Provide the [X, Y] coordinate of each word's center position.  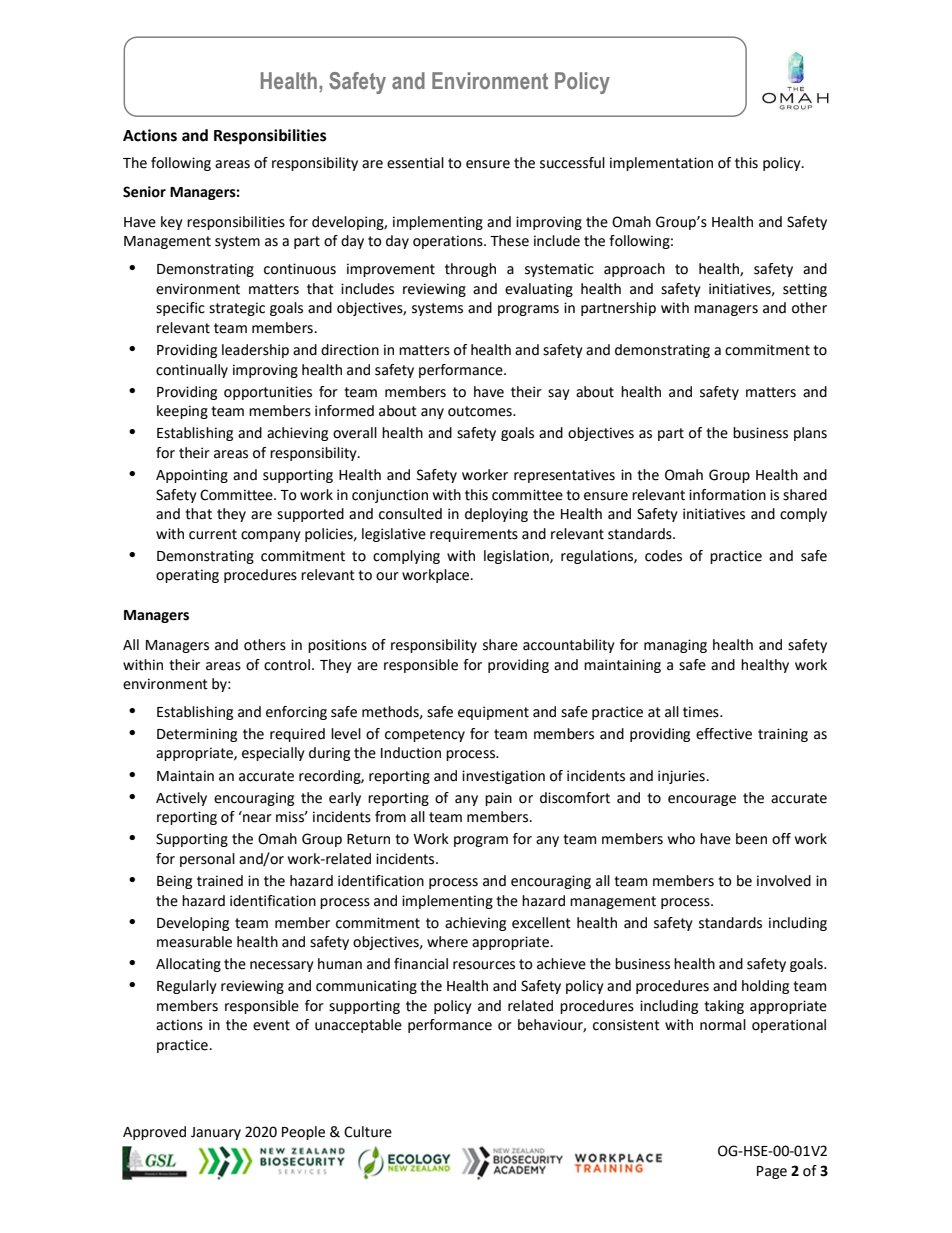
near [257, 818]
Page [772, 1172]
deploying [496, 515]
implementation [661, 164]
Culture [368, 1132]
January [216, 1133]
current [213, 534]
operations [449, 242]
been [751, 839]
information [727, 495]
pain [498, 799]
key [172, 223]
